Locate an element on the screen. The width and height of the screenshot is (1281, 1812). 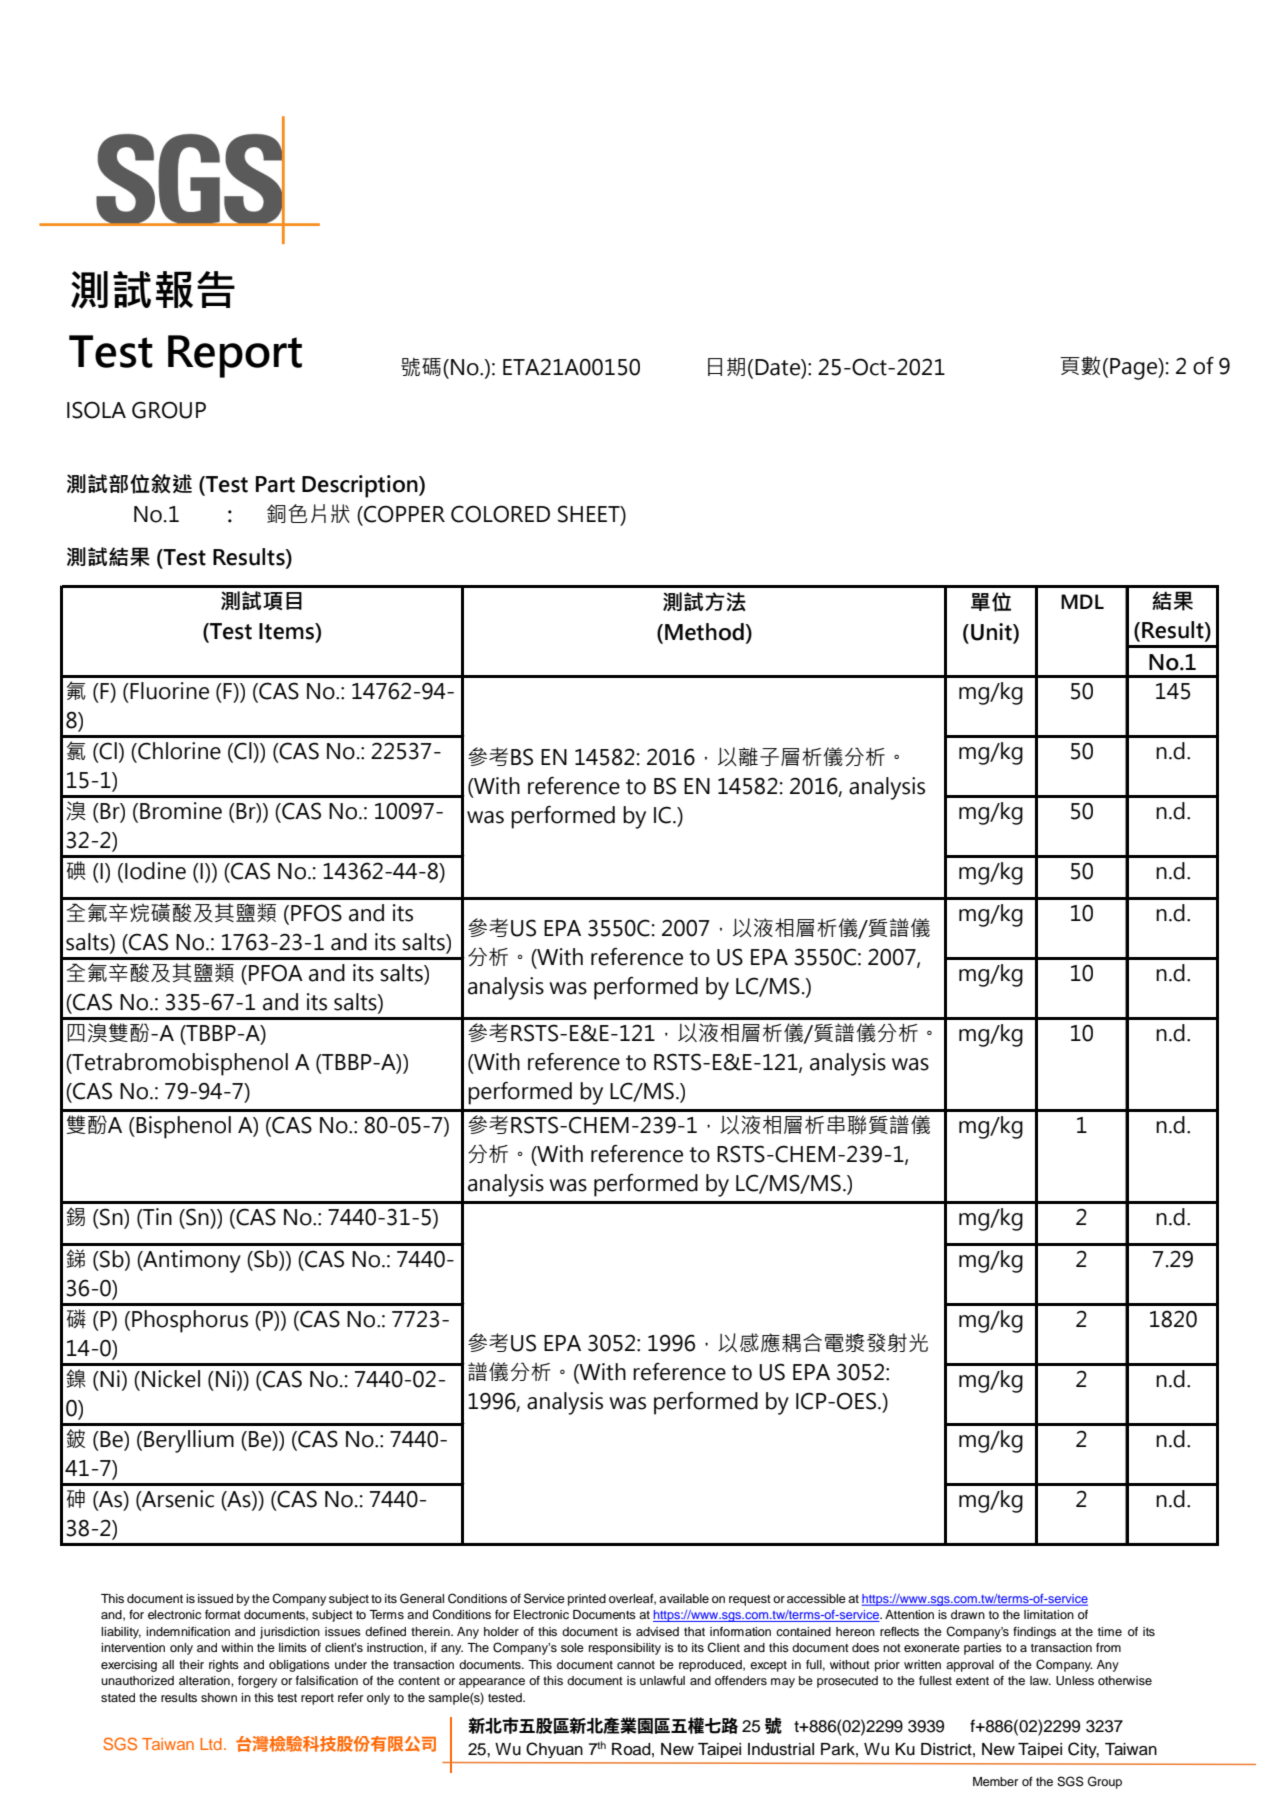
Ltd is located at coordinates (211, 1744).
